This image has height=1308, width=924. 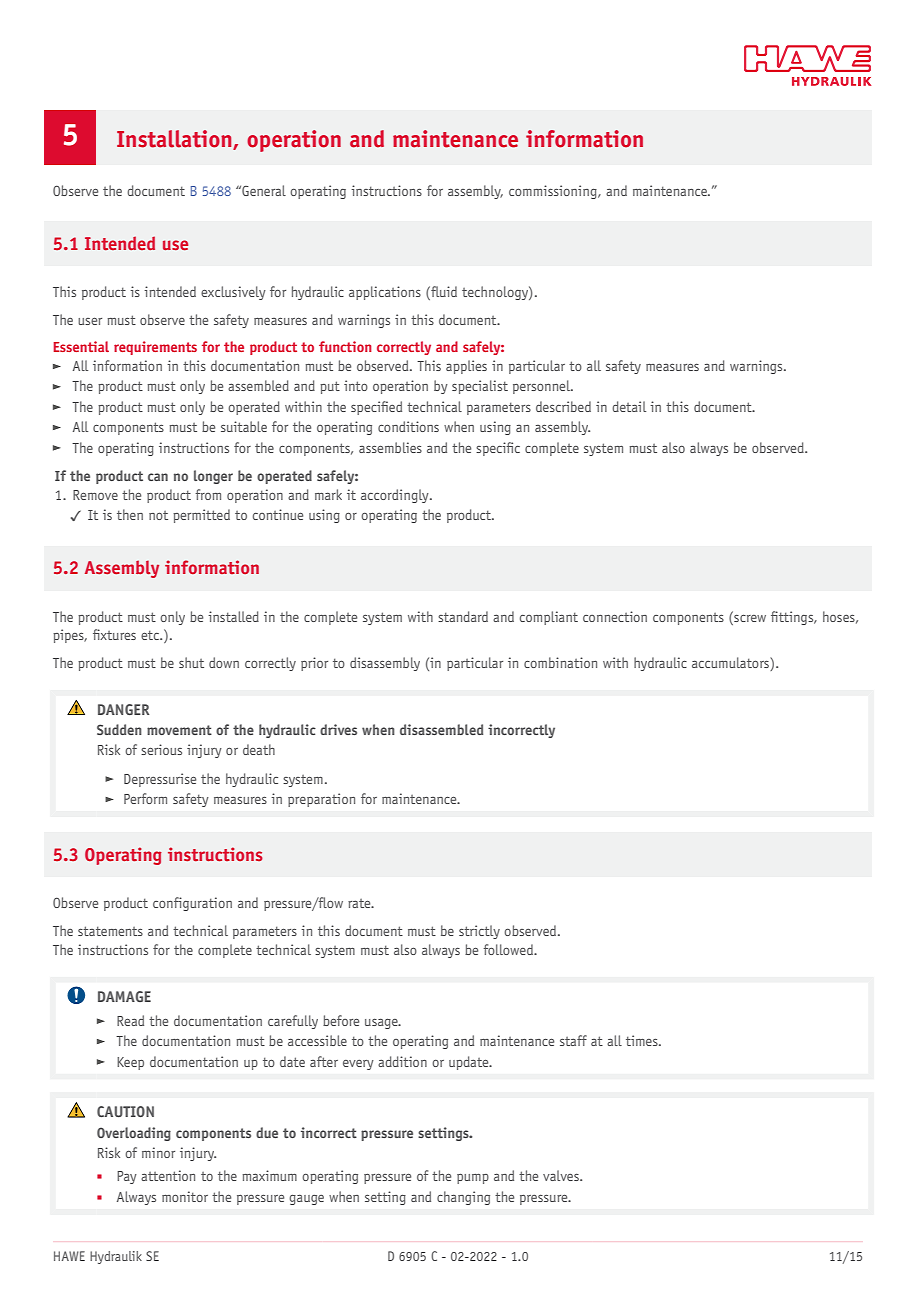 What do you see at coordinates (629, 406) in the image?
I see `detail` at bounding box center [629, 406].
